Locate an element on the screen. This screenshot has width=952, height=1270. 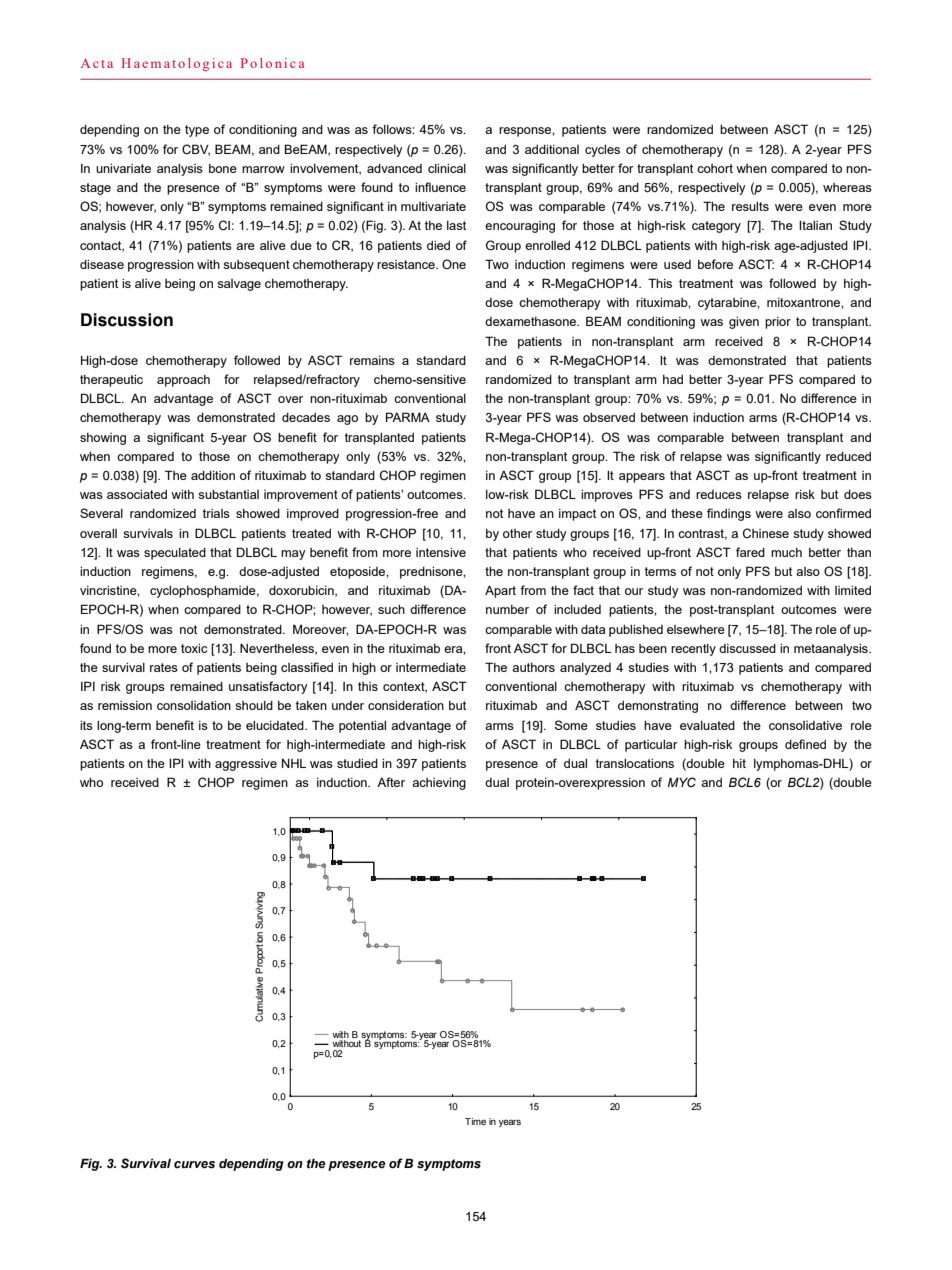
hit is located at coordinates (739, 763).
